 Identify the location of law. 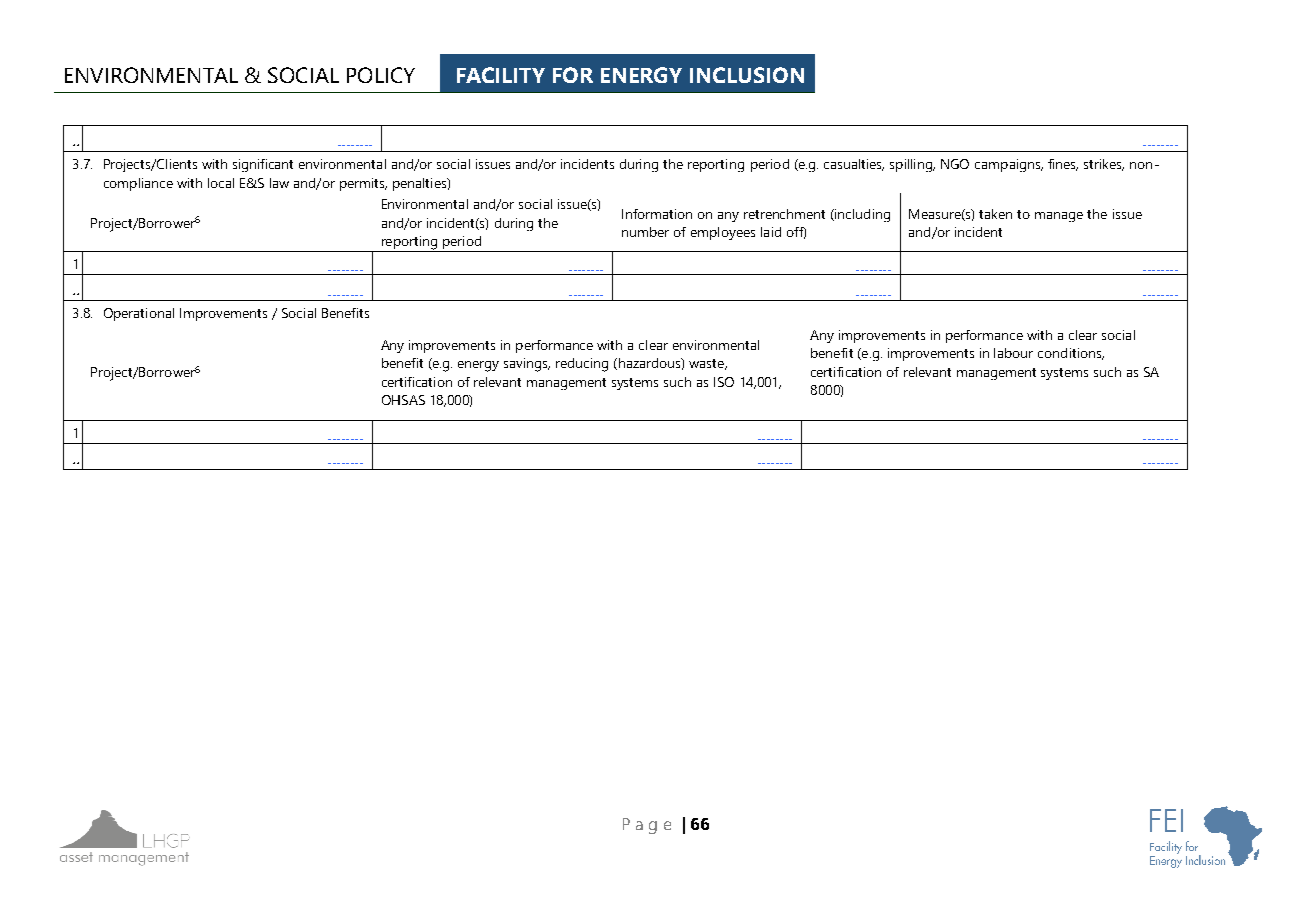
(279, 183).
